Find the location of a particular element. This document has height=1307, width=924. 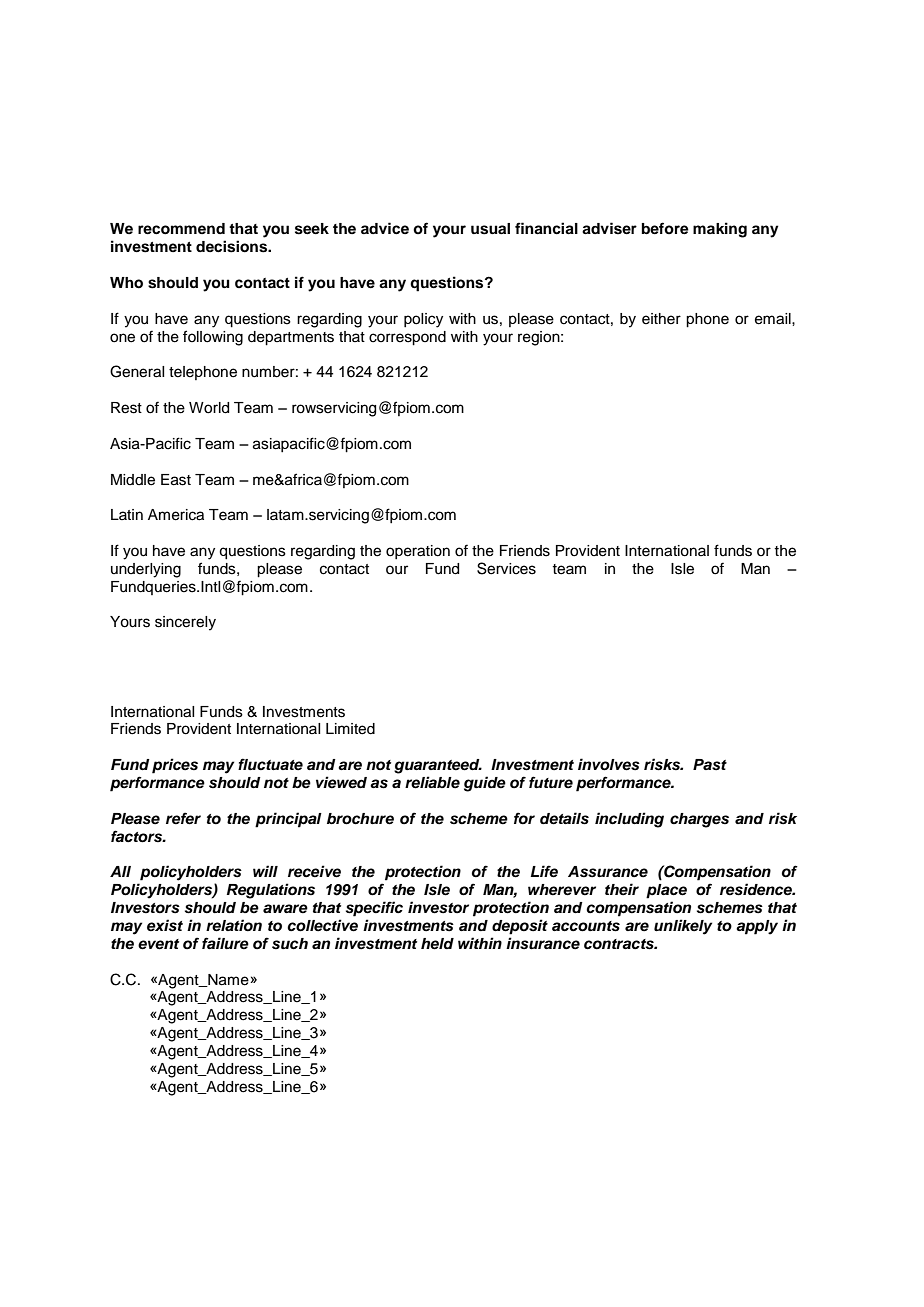

Services is located at coordinates (506, 568).
